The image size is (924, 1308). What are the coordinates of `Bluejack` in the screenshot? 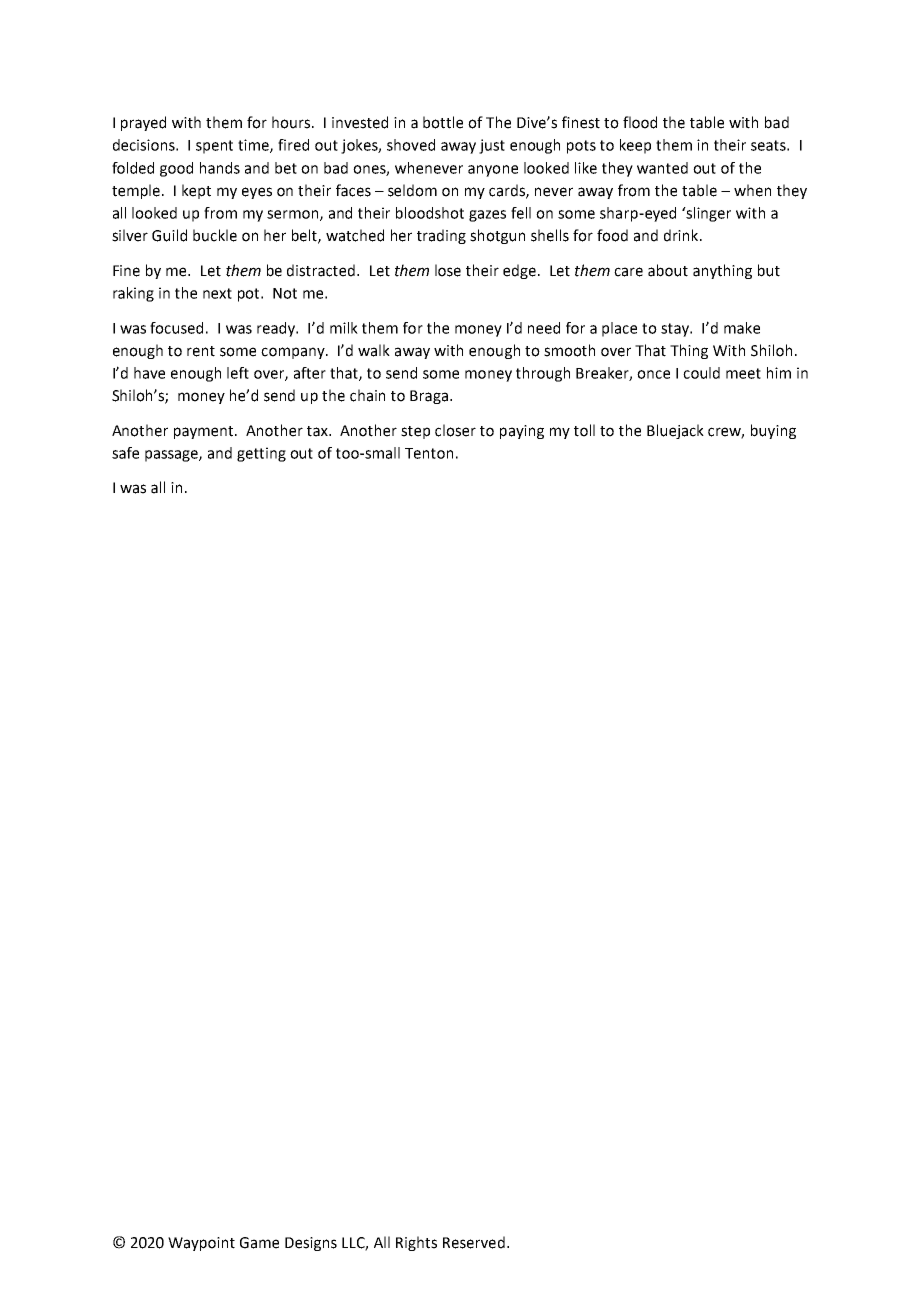 It's located at (675, 431).
